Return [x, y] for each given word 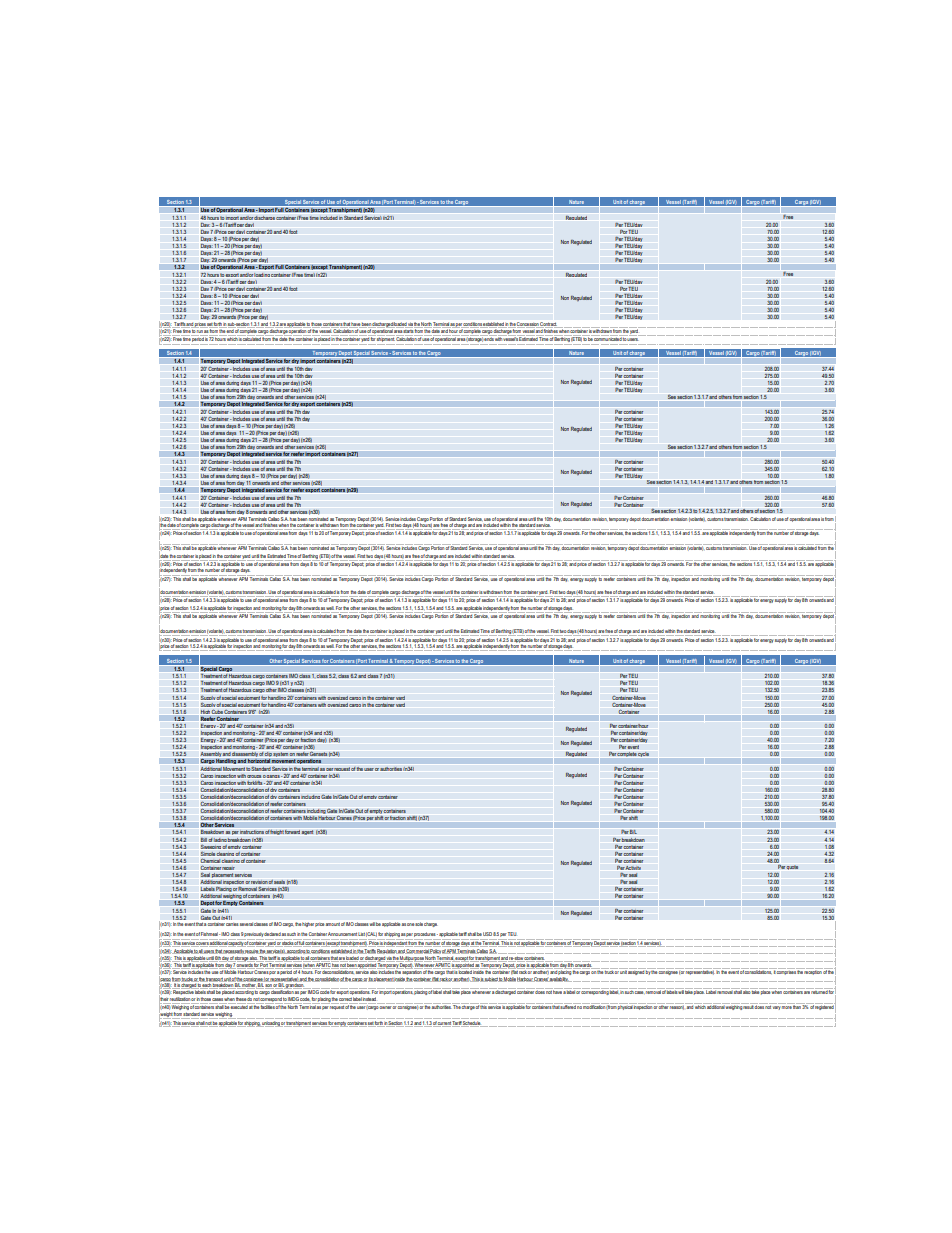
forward [292, 832]
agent [307, 832]
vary [777, 1008]
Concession [528, 324]
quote [792, 867]
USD [487, 934]
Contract [548, 324]
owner [386, 1007]
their [164, 999]
